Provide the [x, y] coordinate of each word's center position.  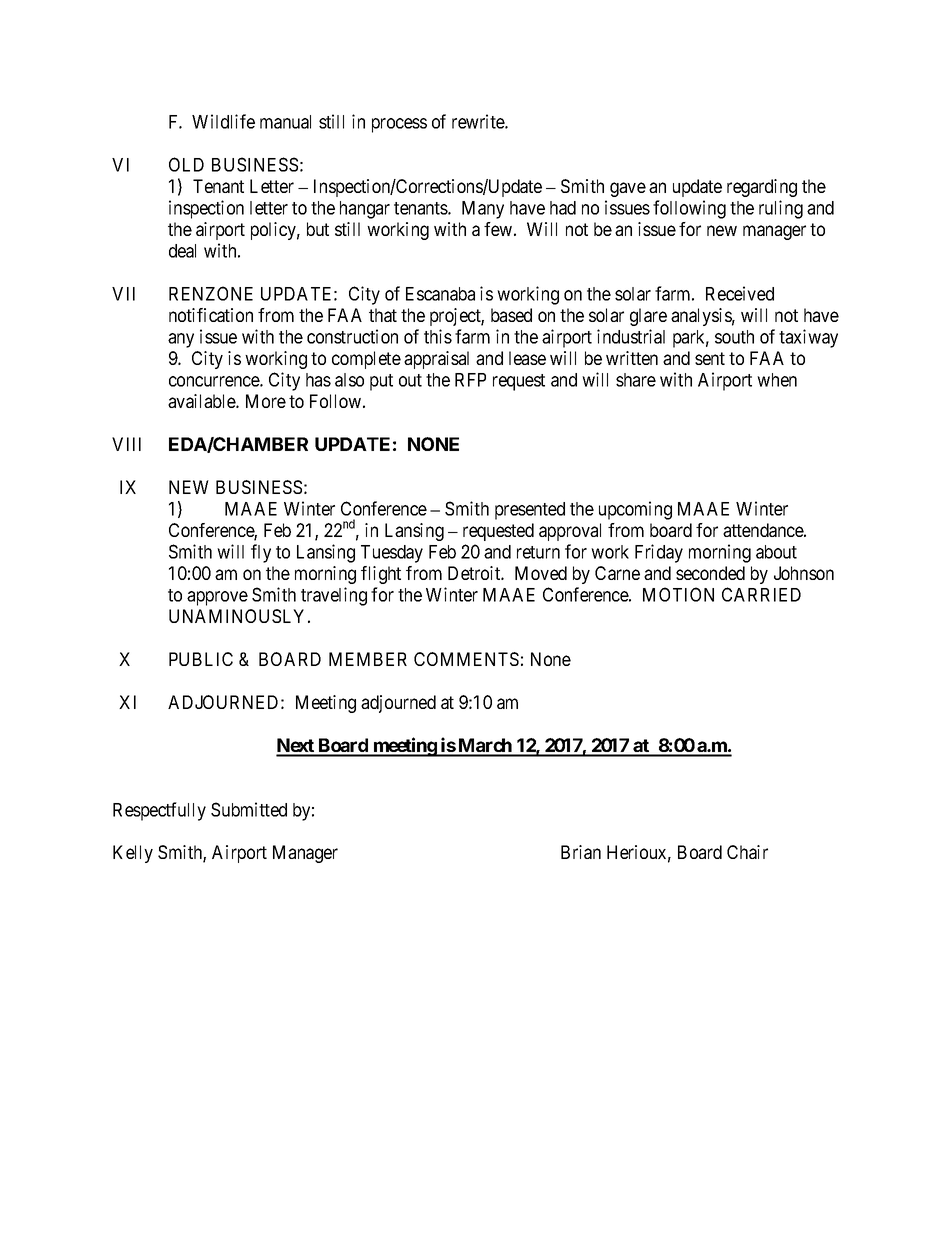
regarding [762, 188]
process [399, 125]
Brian [581, 852]
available [202, 401]
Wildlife [223, 121]
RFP [470, 380]
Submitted [249, 809]
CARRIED [761, 594]
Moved [541, 573]
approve [217, 598]
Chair [747, 852]
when [777, 380]
